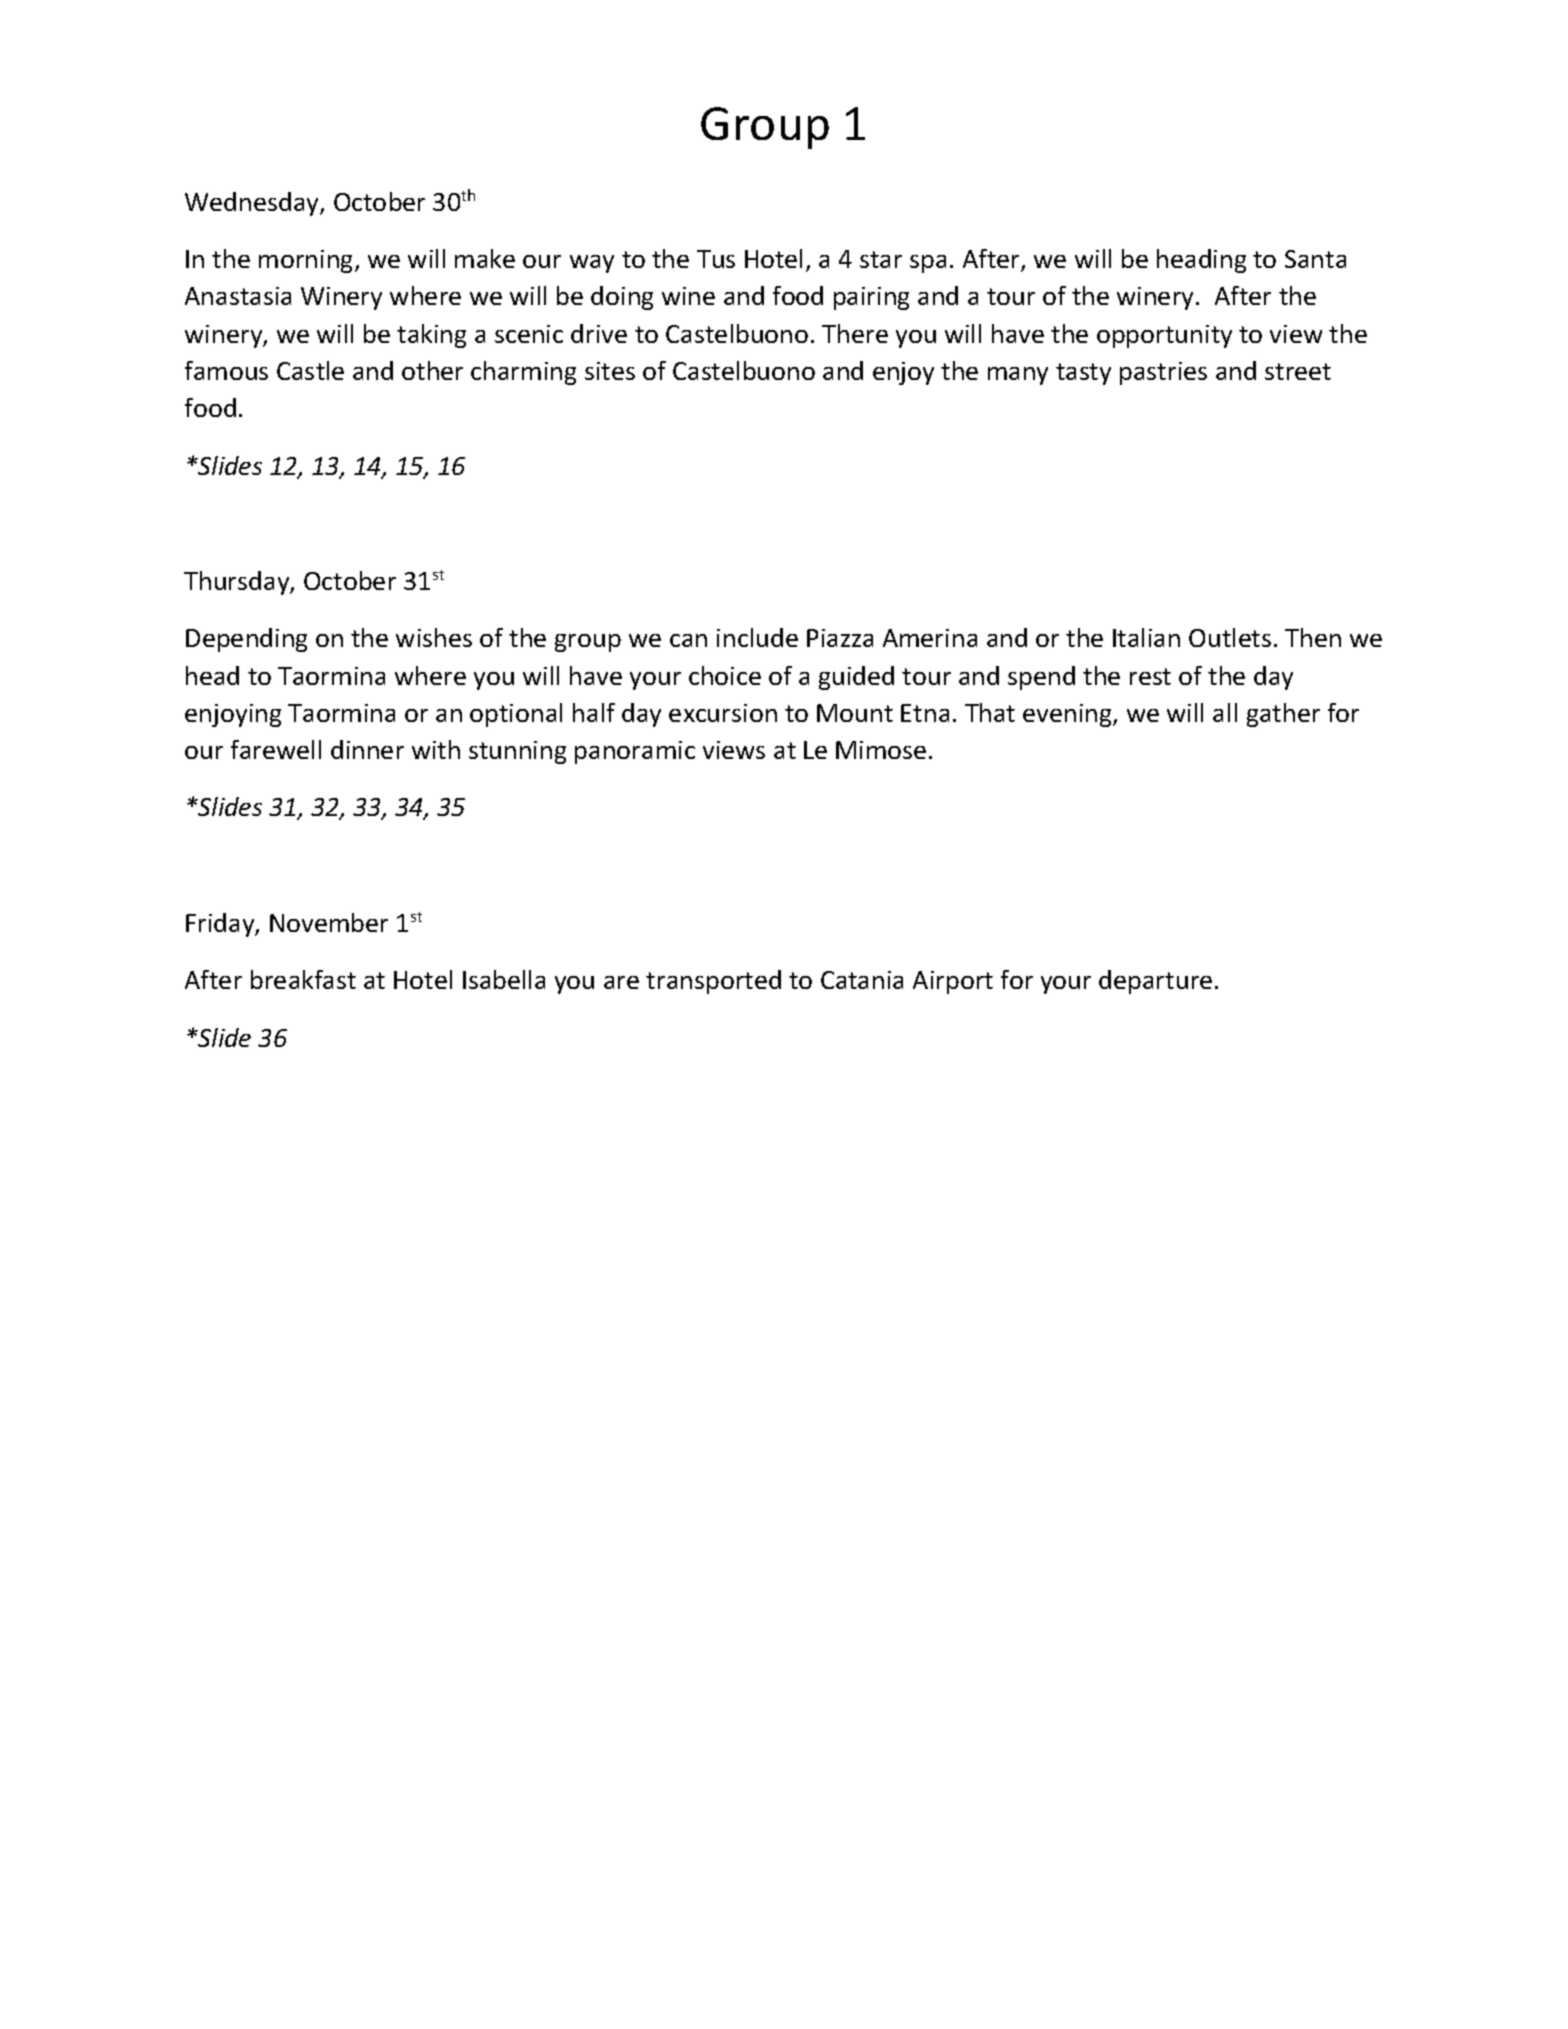 The width and height of the document is (1568, 2029). I want to click on all, so click(1225, 712).
